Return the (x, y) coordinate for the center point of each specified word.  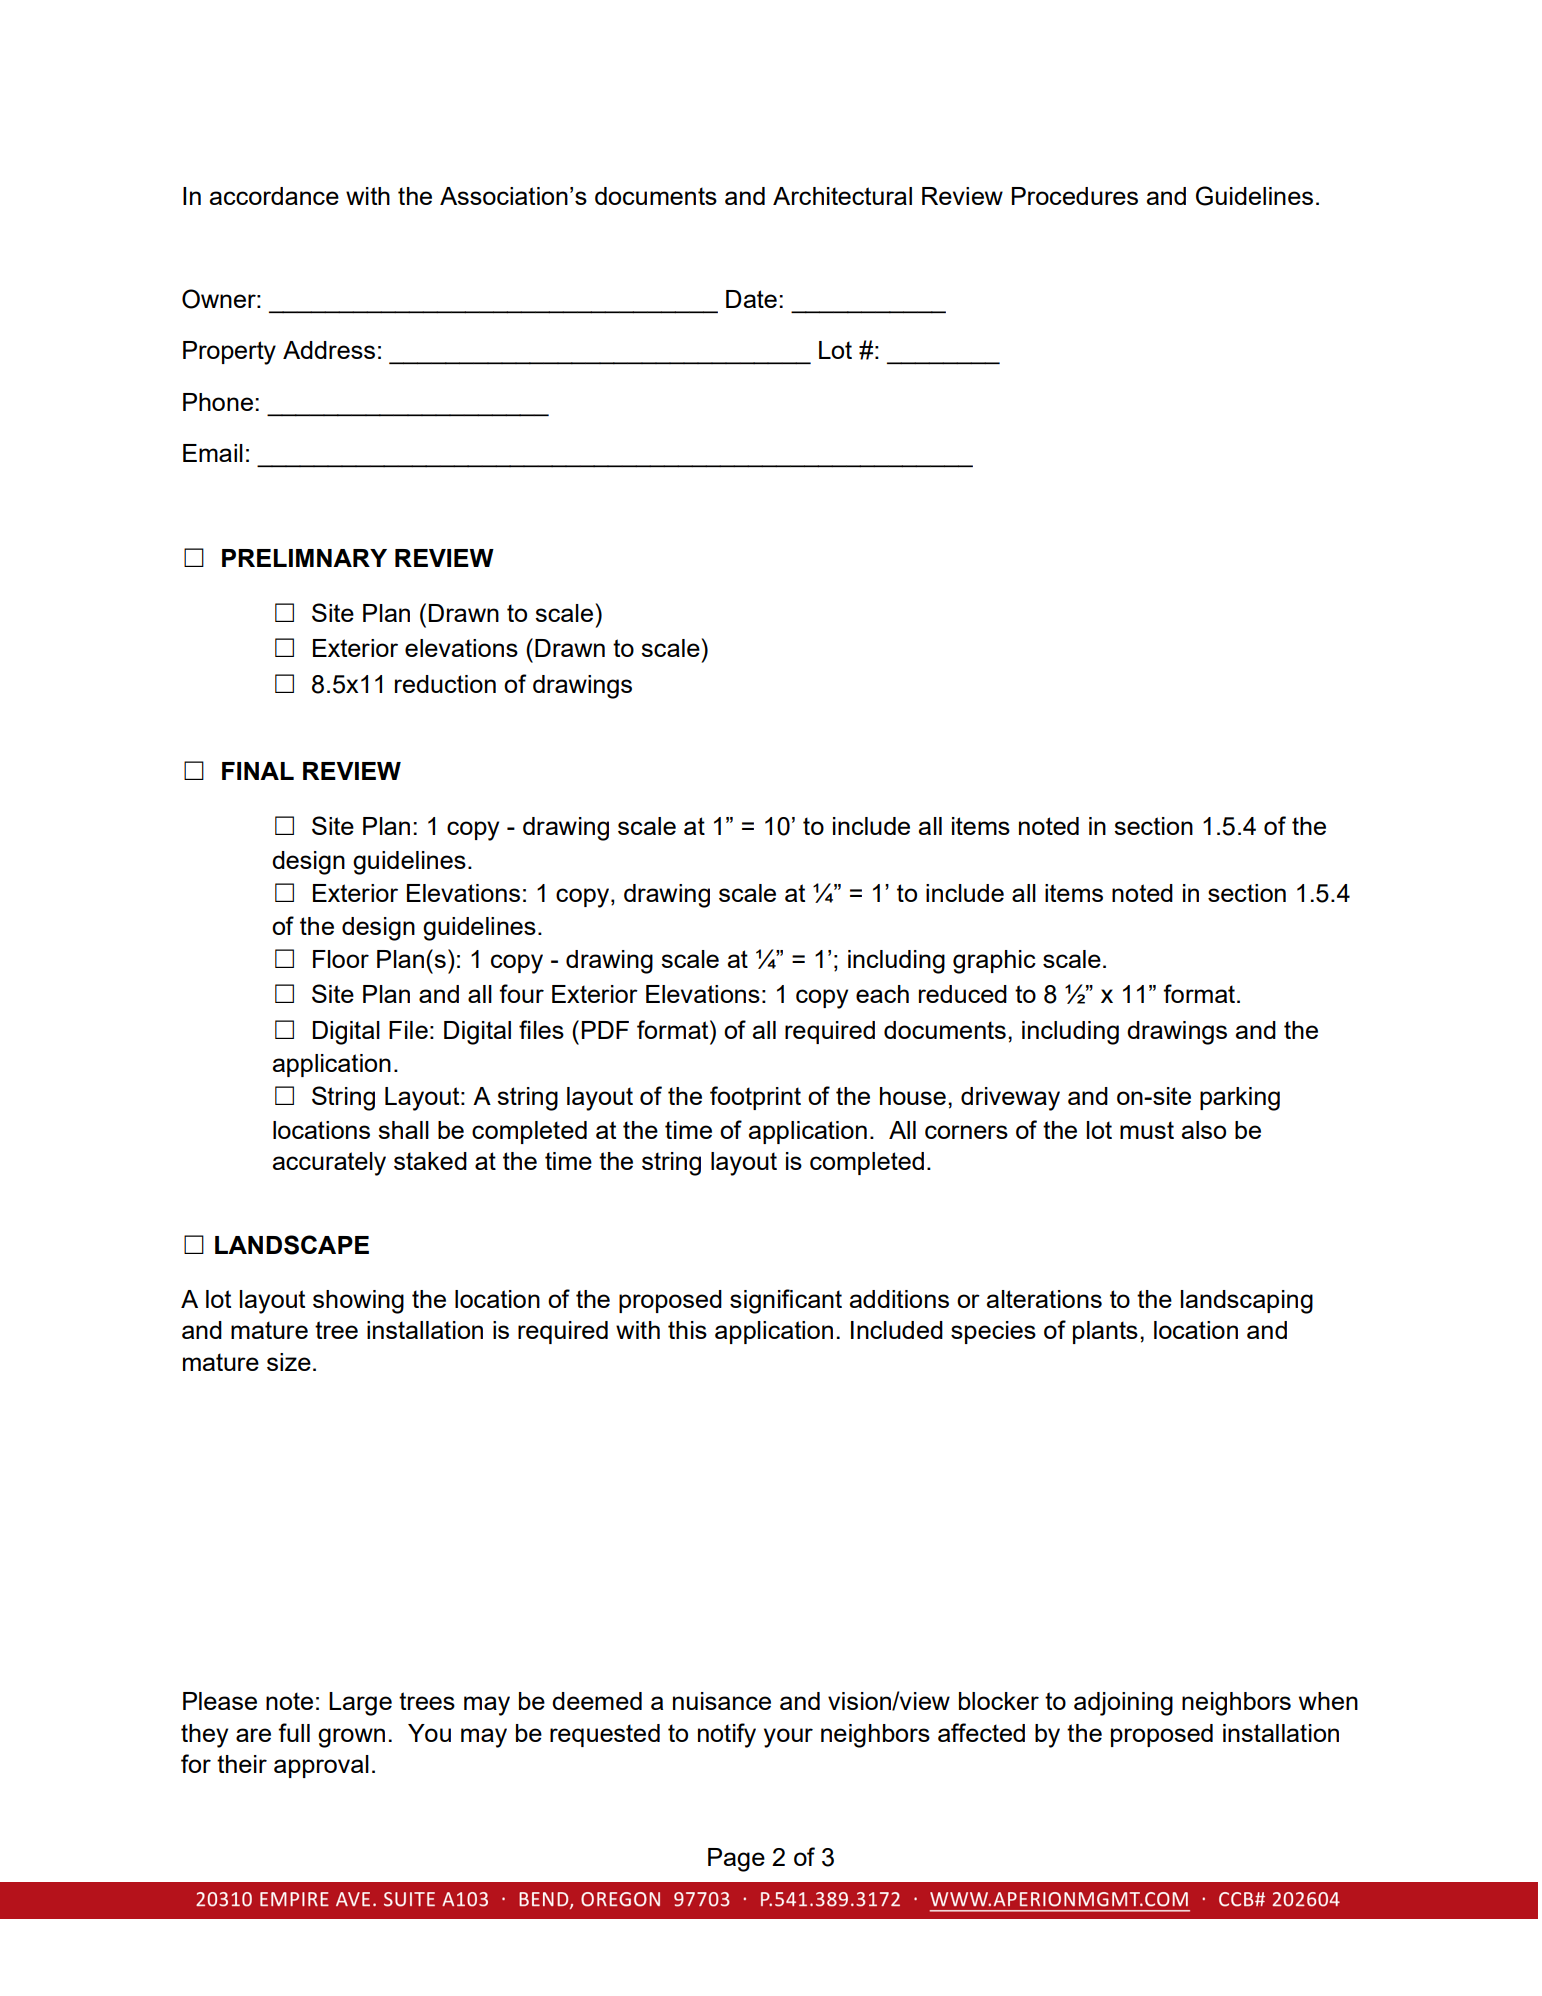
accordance (274, 196)
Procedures (1075, 196)
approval (321, 1766)
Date (751, 299)
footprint (755, 1098)
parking (1240, 1099)
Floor (341, 959)
